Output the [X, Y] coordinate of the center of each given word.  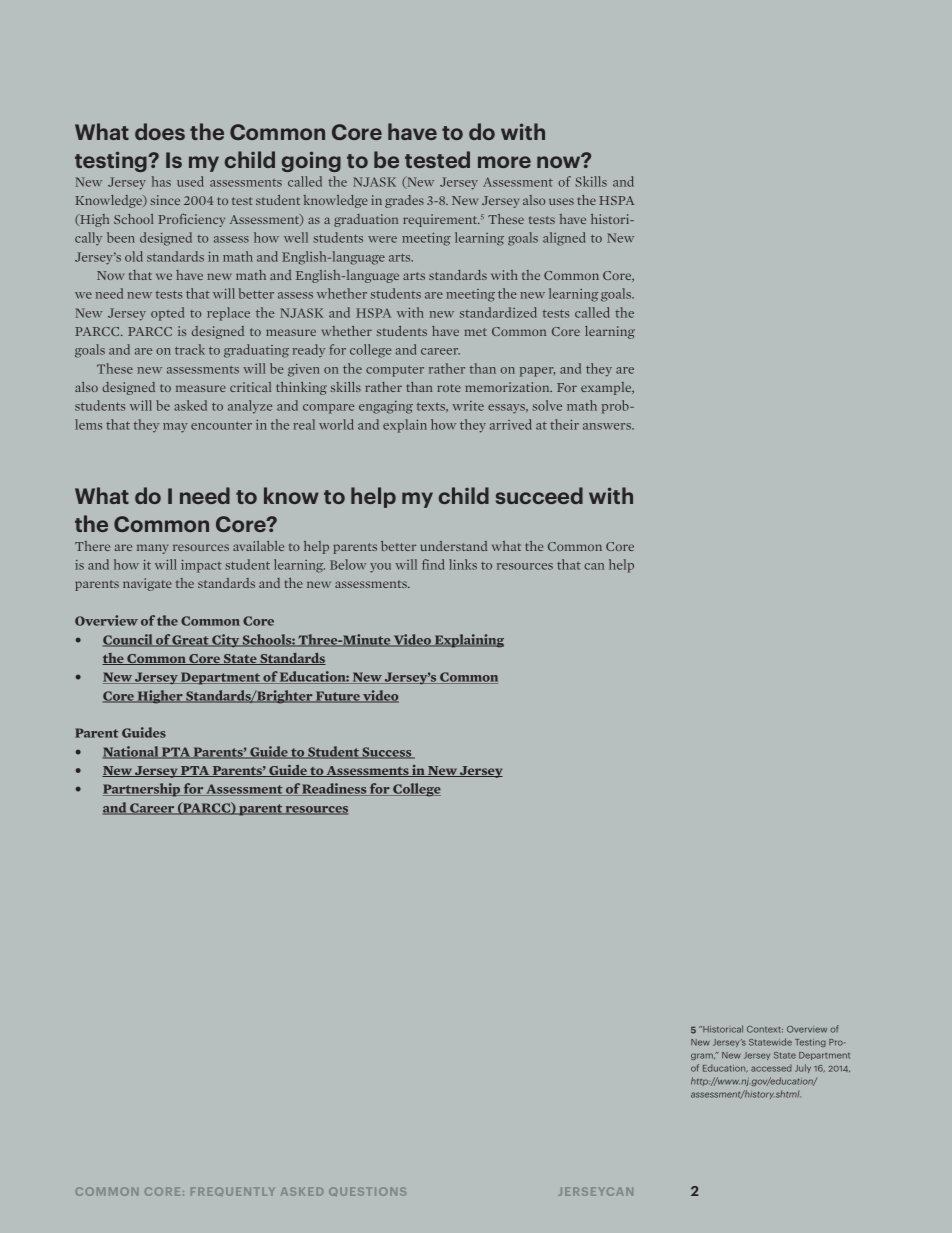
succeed [539, 495]
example [607, 388]
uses [561, 201]
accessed [771, 1068]
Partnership [142, 790]
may [175, 428]
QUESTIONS [367, 1191]
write [468, 406]
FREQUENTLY [233, 1191]
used [190, 181]
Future [338, 697]
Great [191, 641]
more [504, 162]
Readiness [335, 789]
